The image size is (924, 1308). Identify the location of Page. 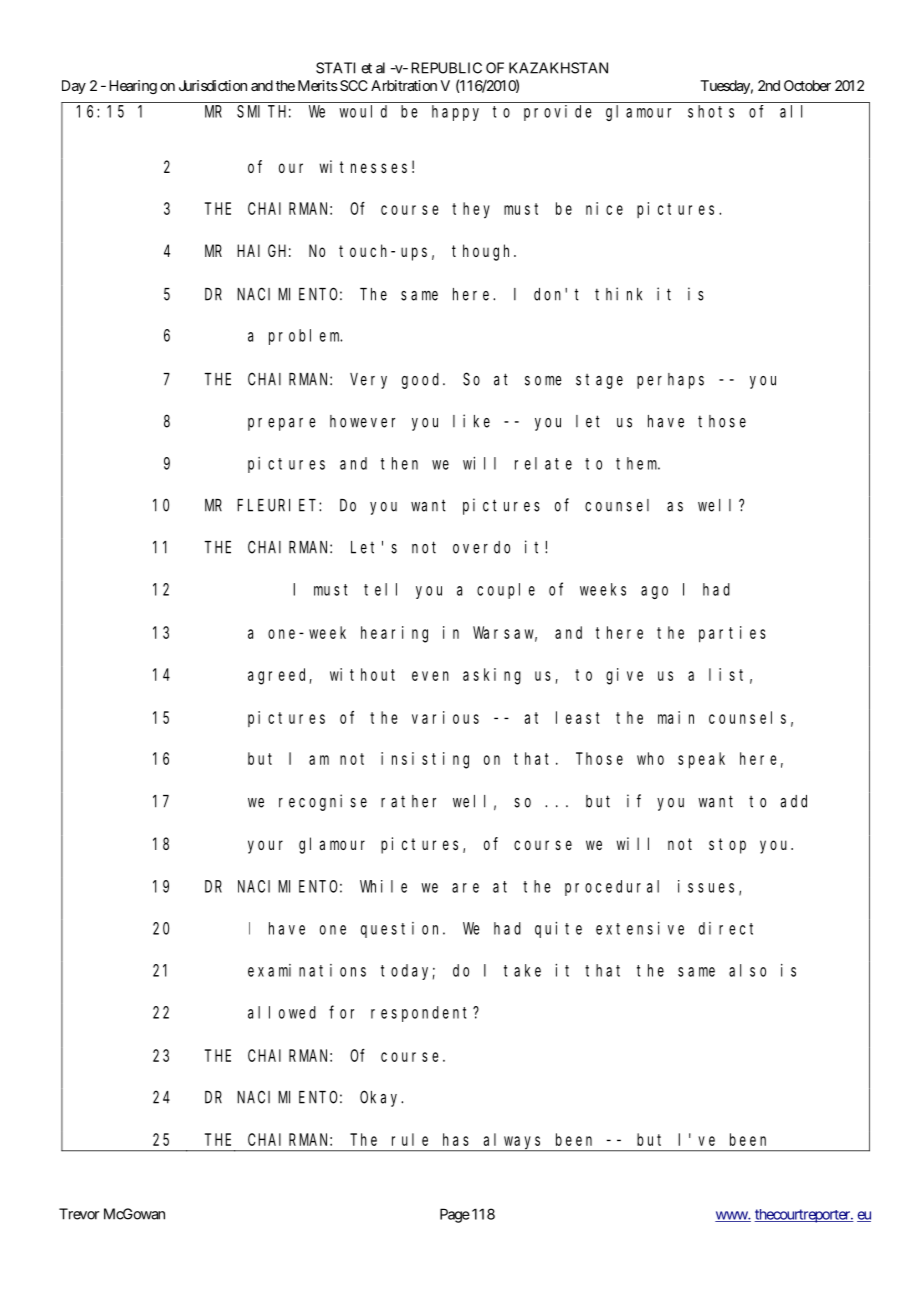
(455, 1215).
